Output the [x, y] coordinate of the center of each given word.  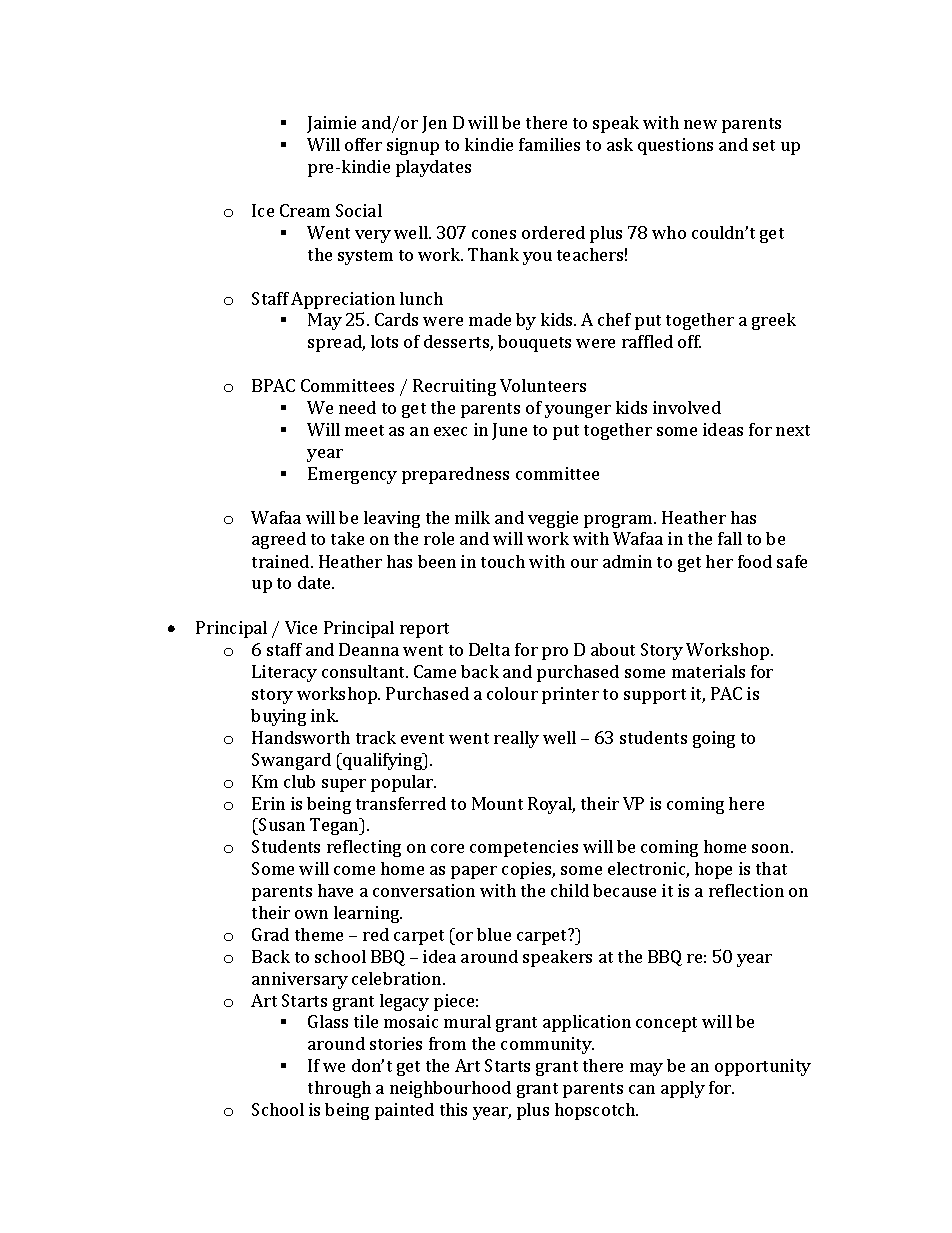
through [339, 1089]
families [549, 144]
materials [708, 671]
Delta [489, 649]
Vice [301, 627]
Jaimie [331, 124]
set [764, 145]
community [547, 1045]
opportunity [763, 1067]
